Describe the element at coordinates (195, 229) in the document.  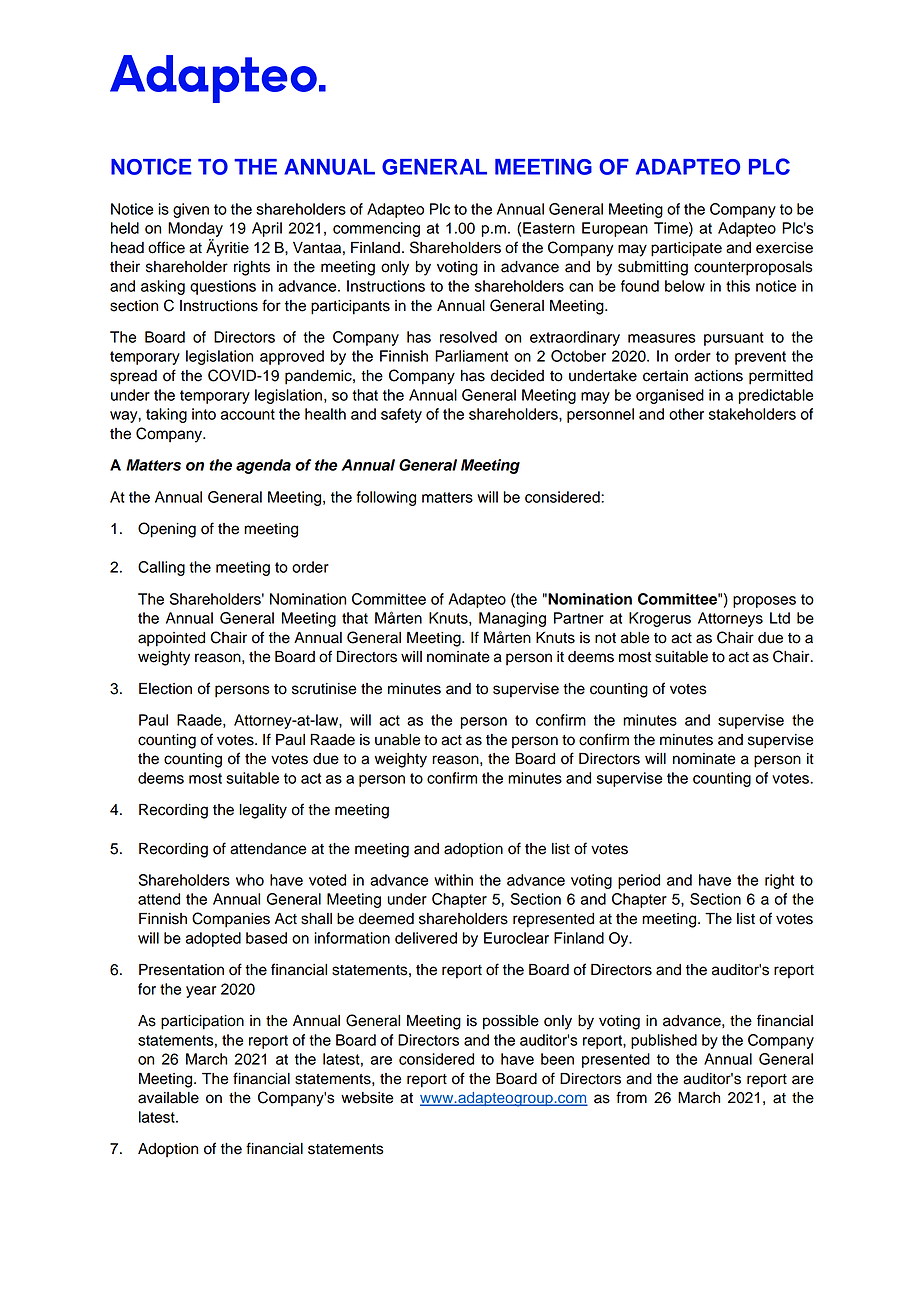
I see `Monday` at that location.
